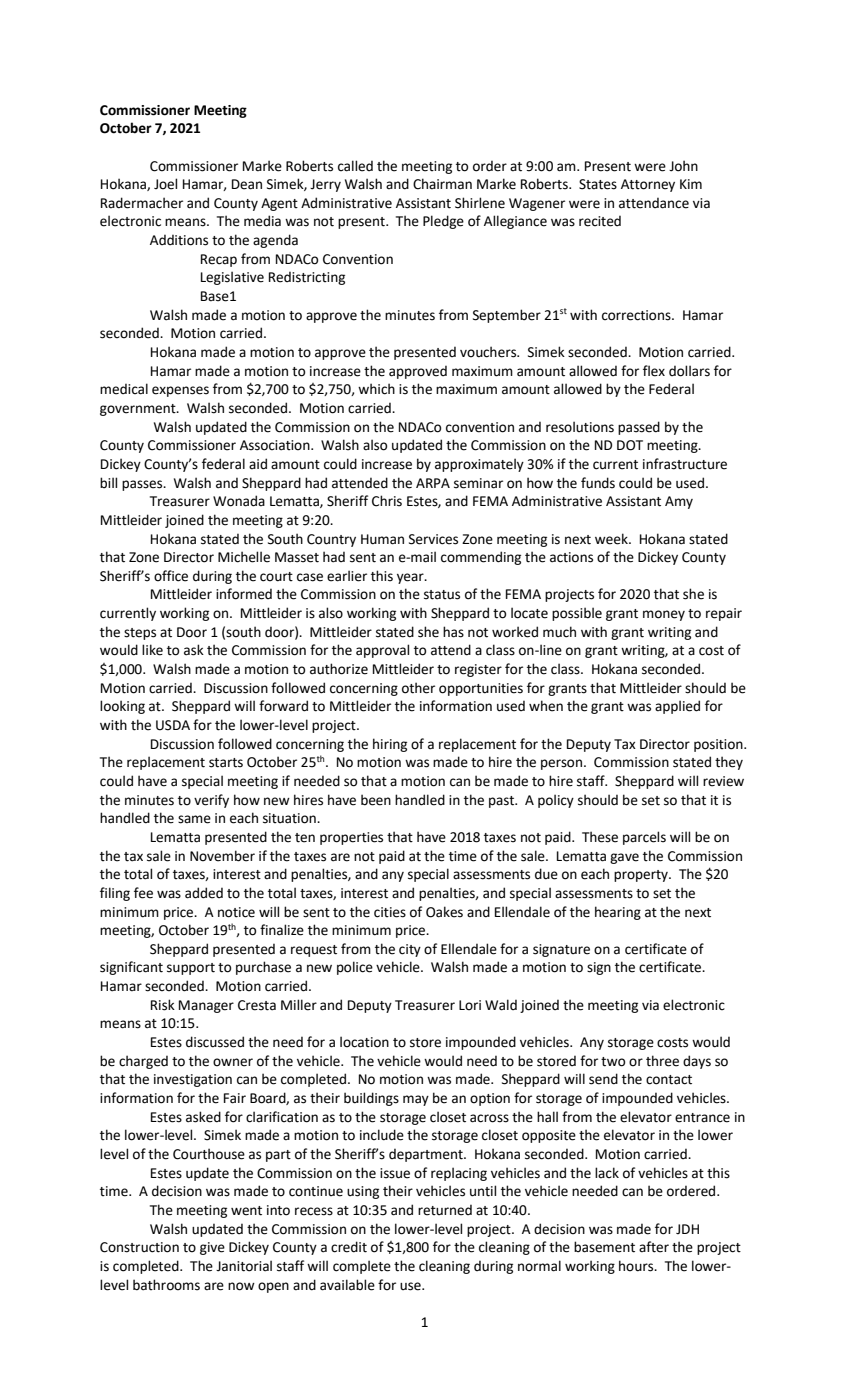  What do you see at coordinates (677, 707) in the page?
I see `applied` at bounding box center [677, 707].
